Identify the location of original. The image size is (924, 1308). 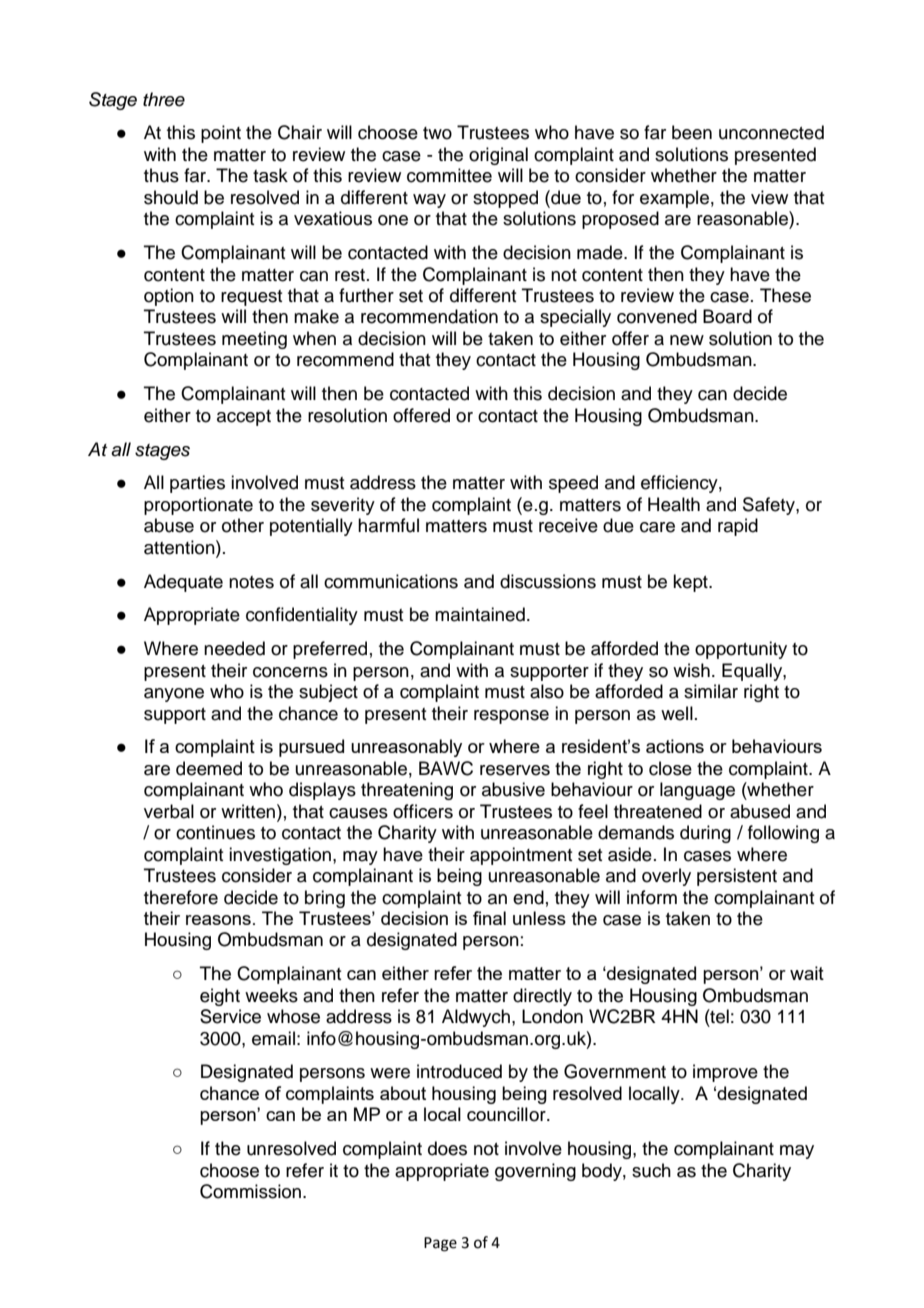
(498, 156).
